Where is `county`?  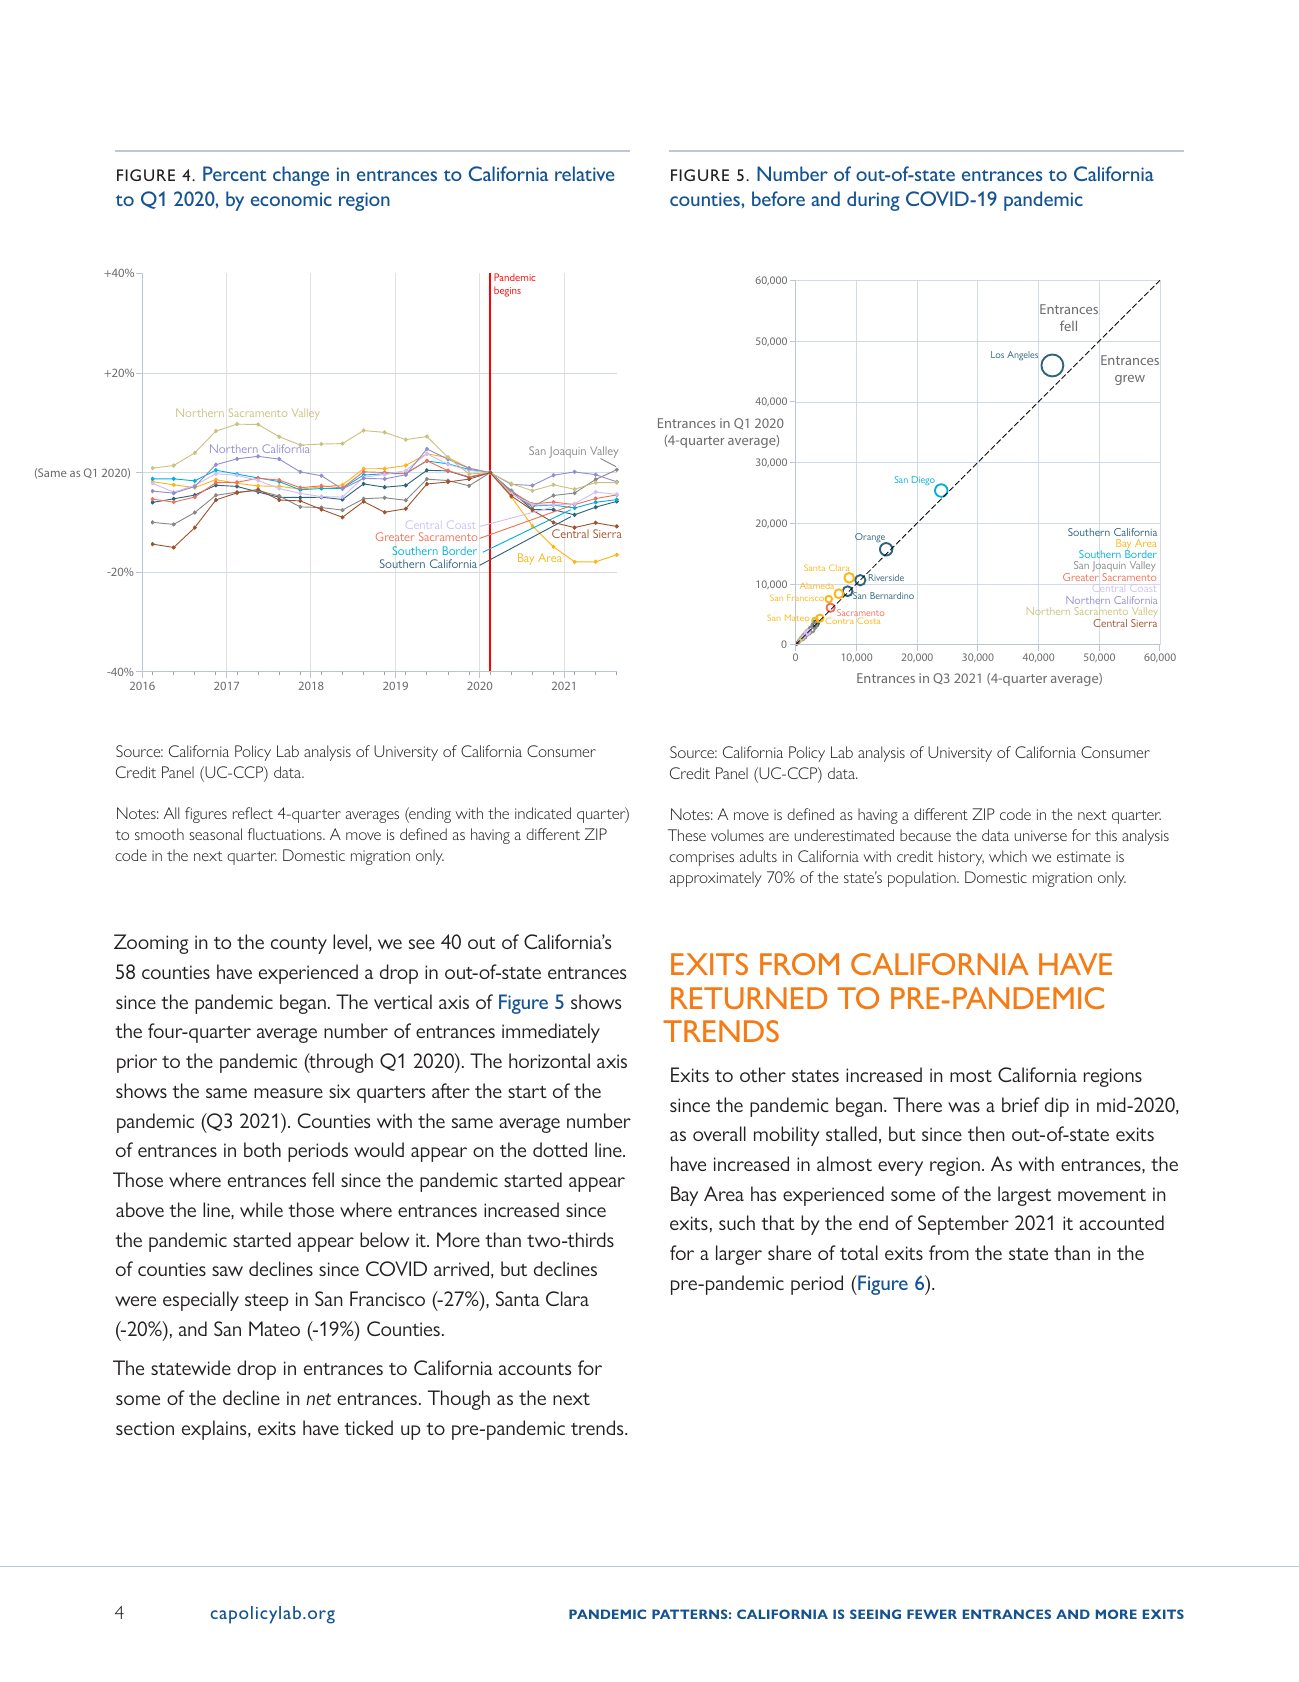 county is located at coordinates (299, 945).
